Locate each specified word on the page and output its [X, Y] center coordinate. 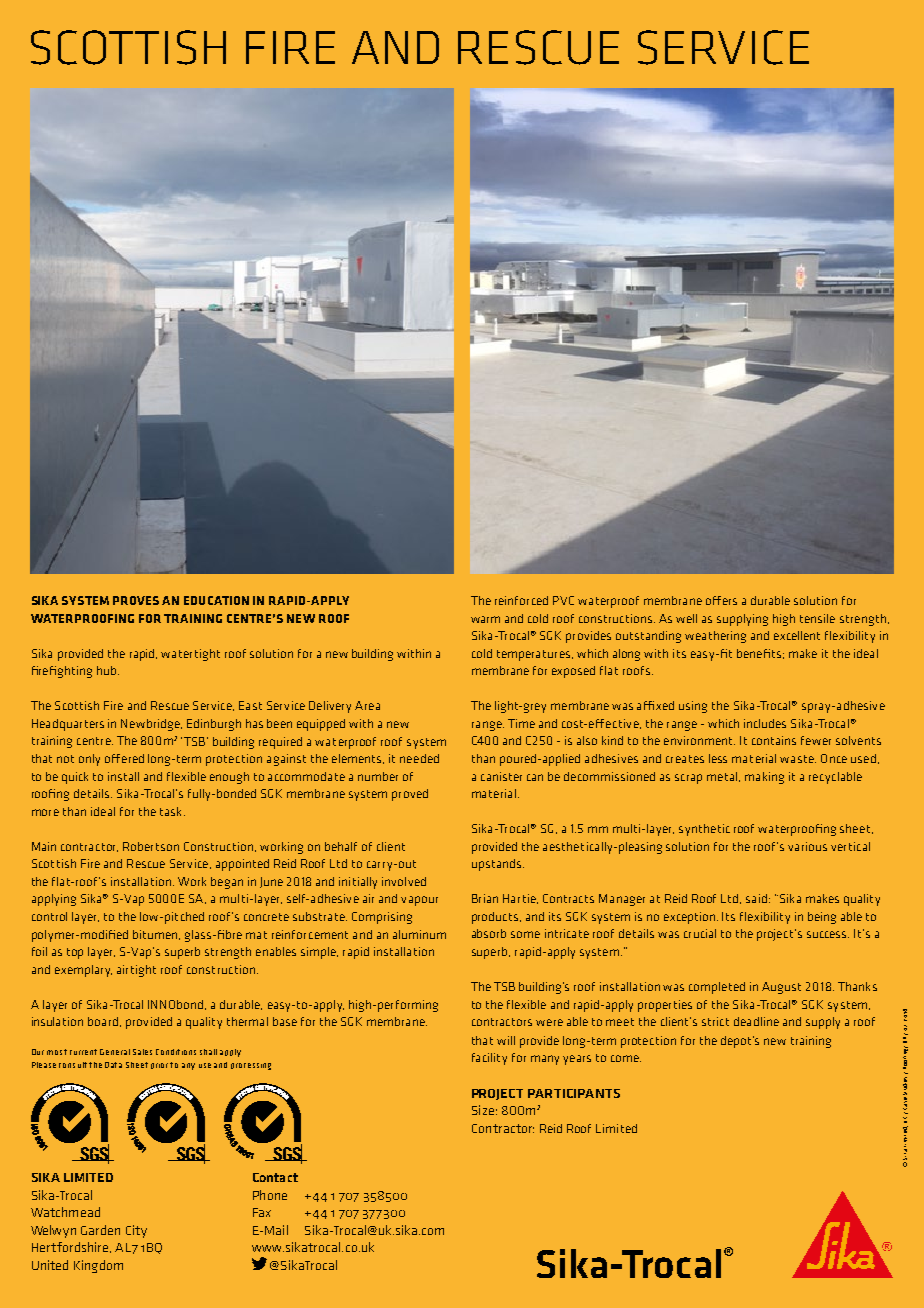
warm [485, 619]
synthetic [704, 830]
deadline [756, 1021]
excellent [797, 635]
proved [410, 795]
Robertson [151, 846]
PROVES [136, 600]
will [506, 1040]
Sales [142, 1052]
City [136, 1231]
